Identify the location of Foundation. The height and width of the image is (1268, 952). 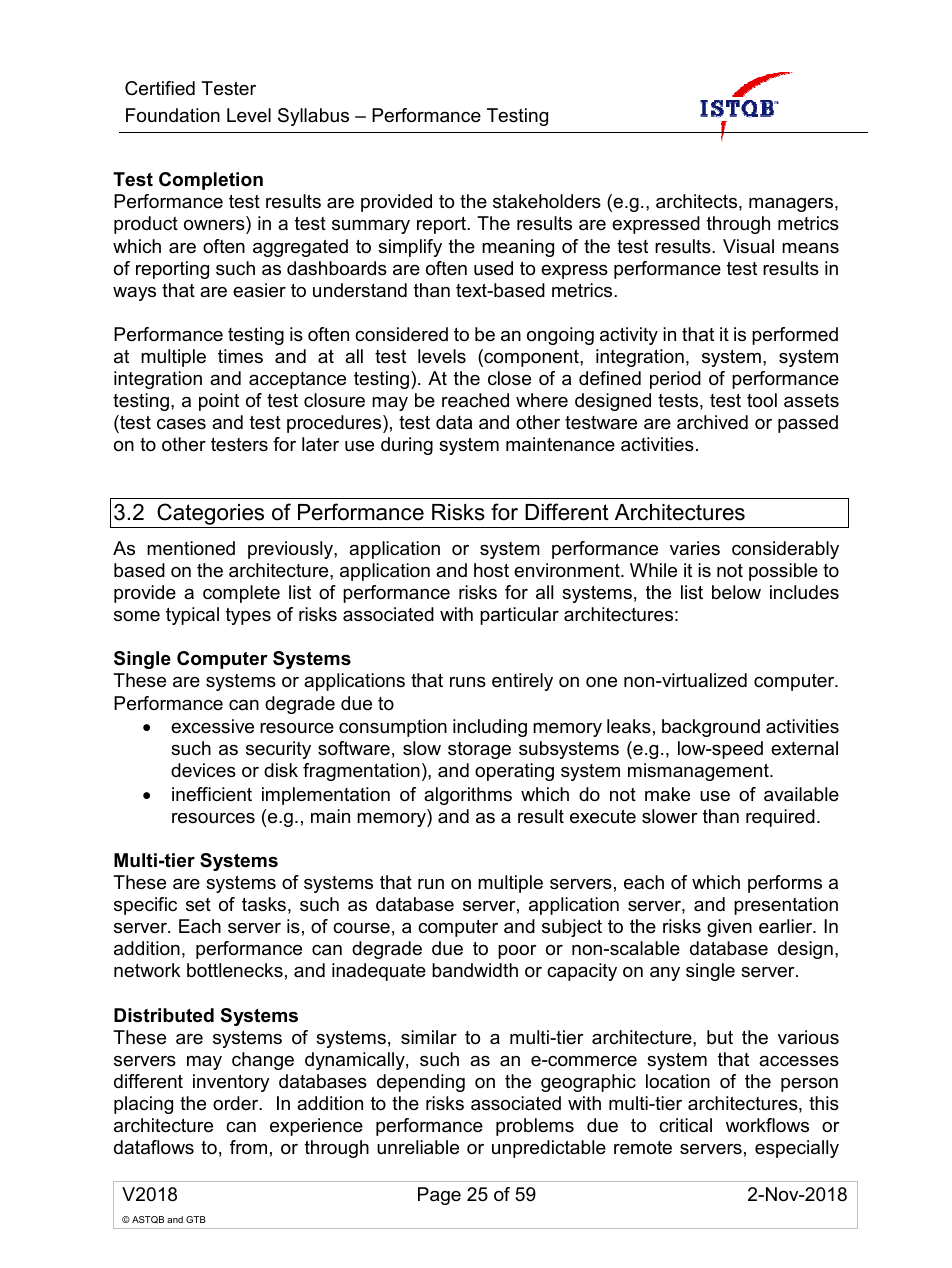
(173, 115).
